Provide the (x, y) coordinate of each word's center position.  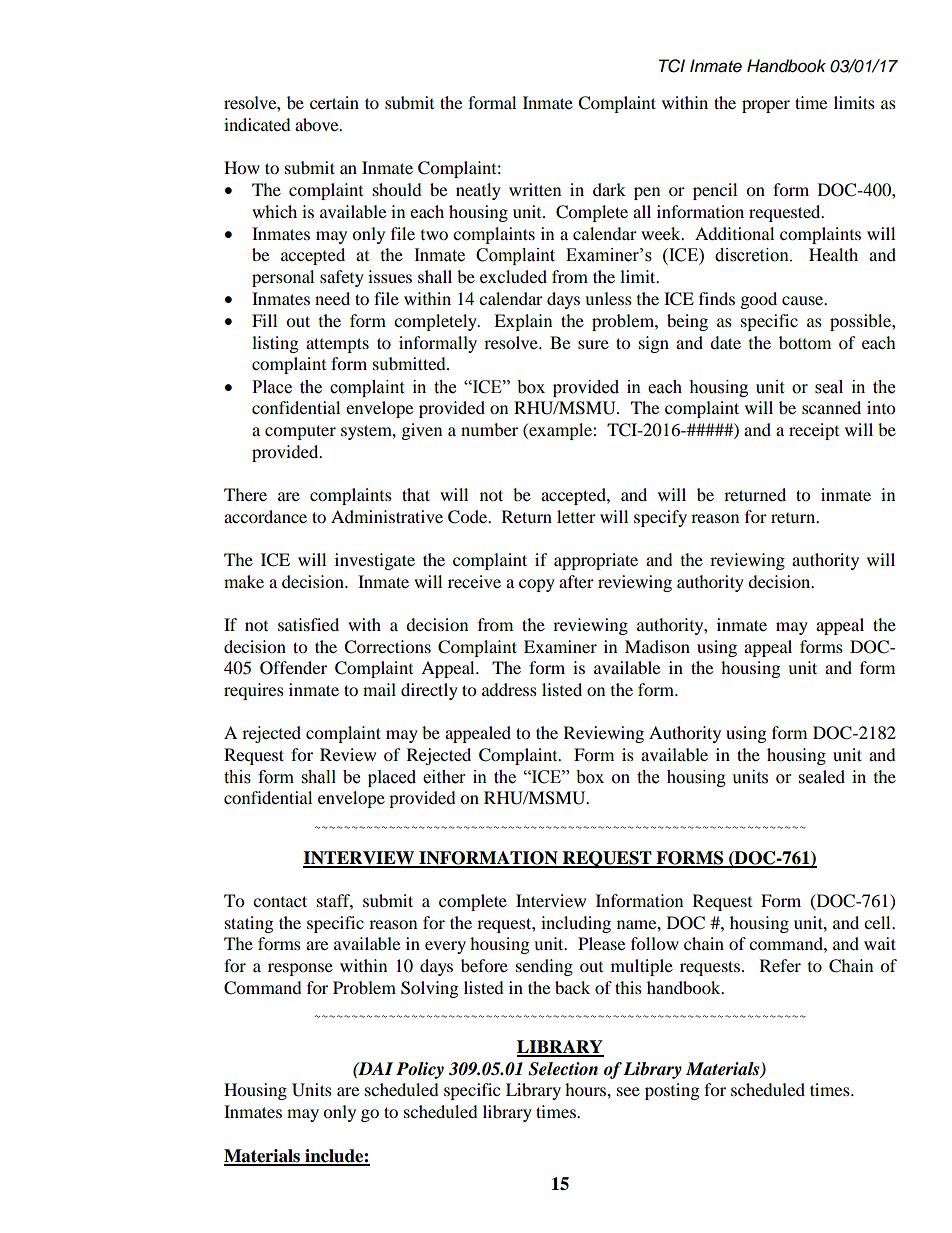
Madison (657, 646)
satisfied (308, 624)
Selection (563, 1069)
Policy (420, 1070)
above (318, 124)
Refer (780, 965)
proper (766, 106)
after (576, 581)
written (535, 189)
